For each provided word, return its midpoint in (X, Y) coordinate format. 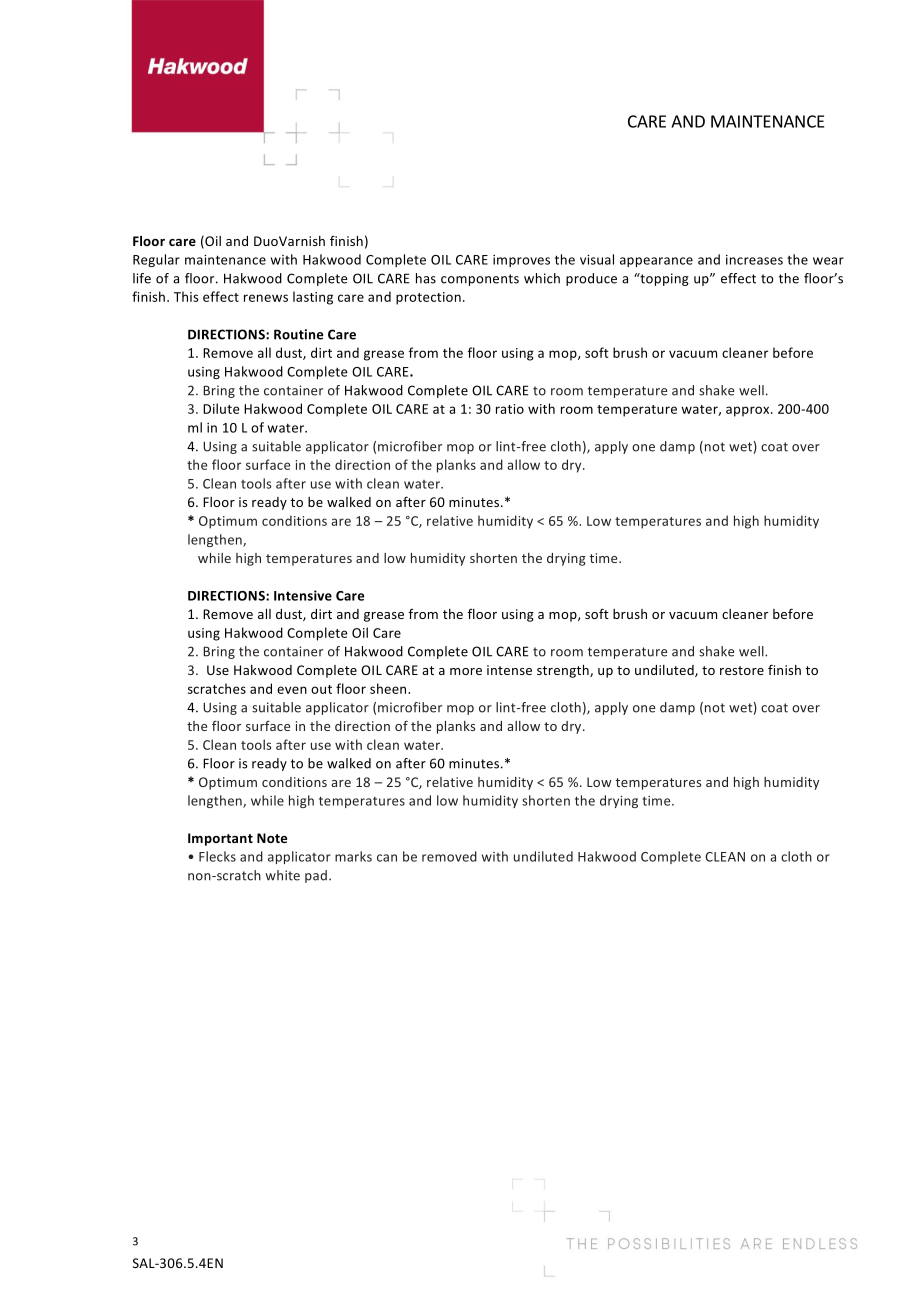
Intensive (303, 595)
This (186, 296)
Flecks (217, 856)
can (387, 858)
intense (509, 670)
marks (353, 856)
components (480, 280)
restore (742, 670)
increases (754, 260)
